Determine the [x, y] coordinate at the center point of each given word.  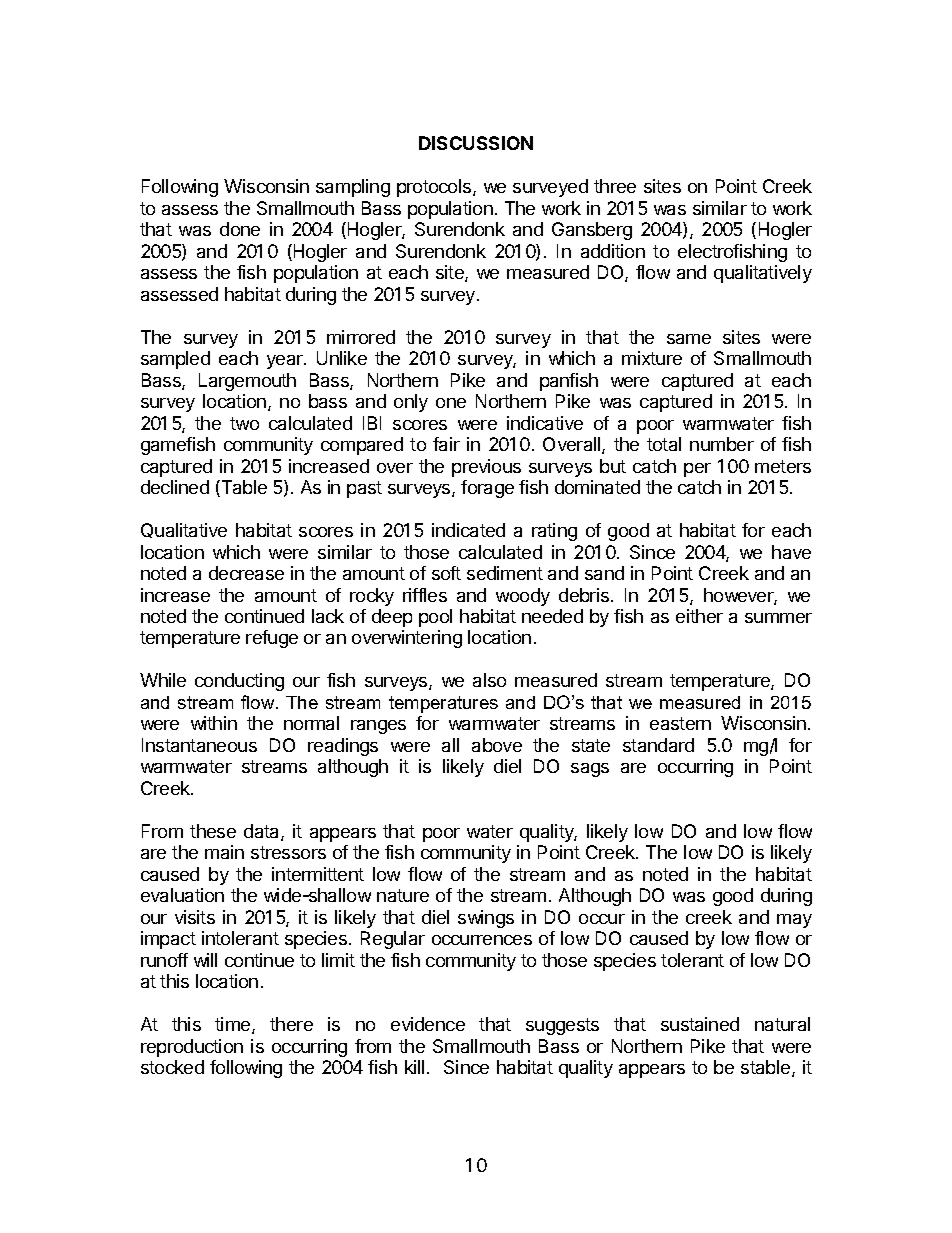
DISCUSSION [476, 143]
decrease [246, 573]
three [615, 186]
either [699, 616]
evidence [428, 1024]
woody [523, 597]
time [234, 1025]
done [240, 229]
